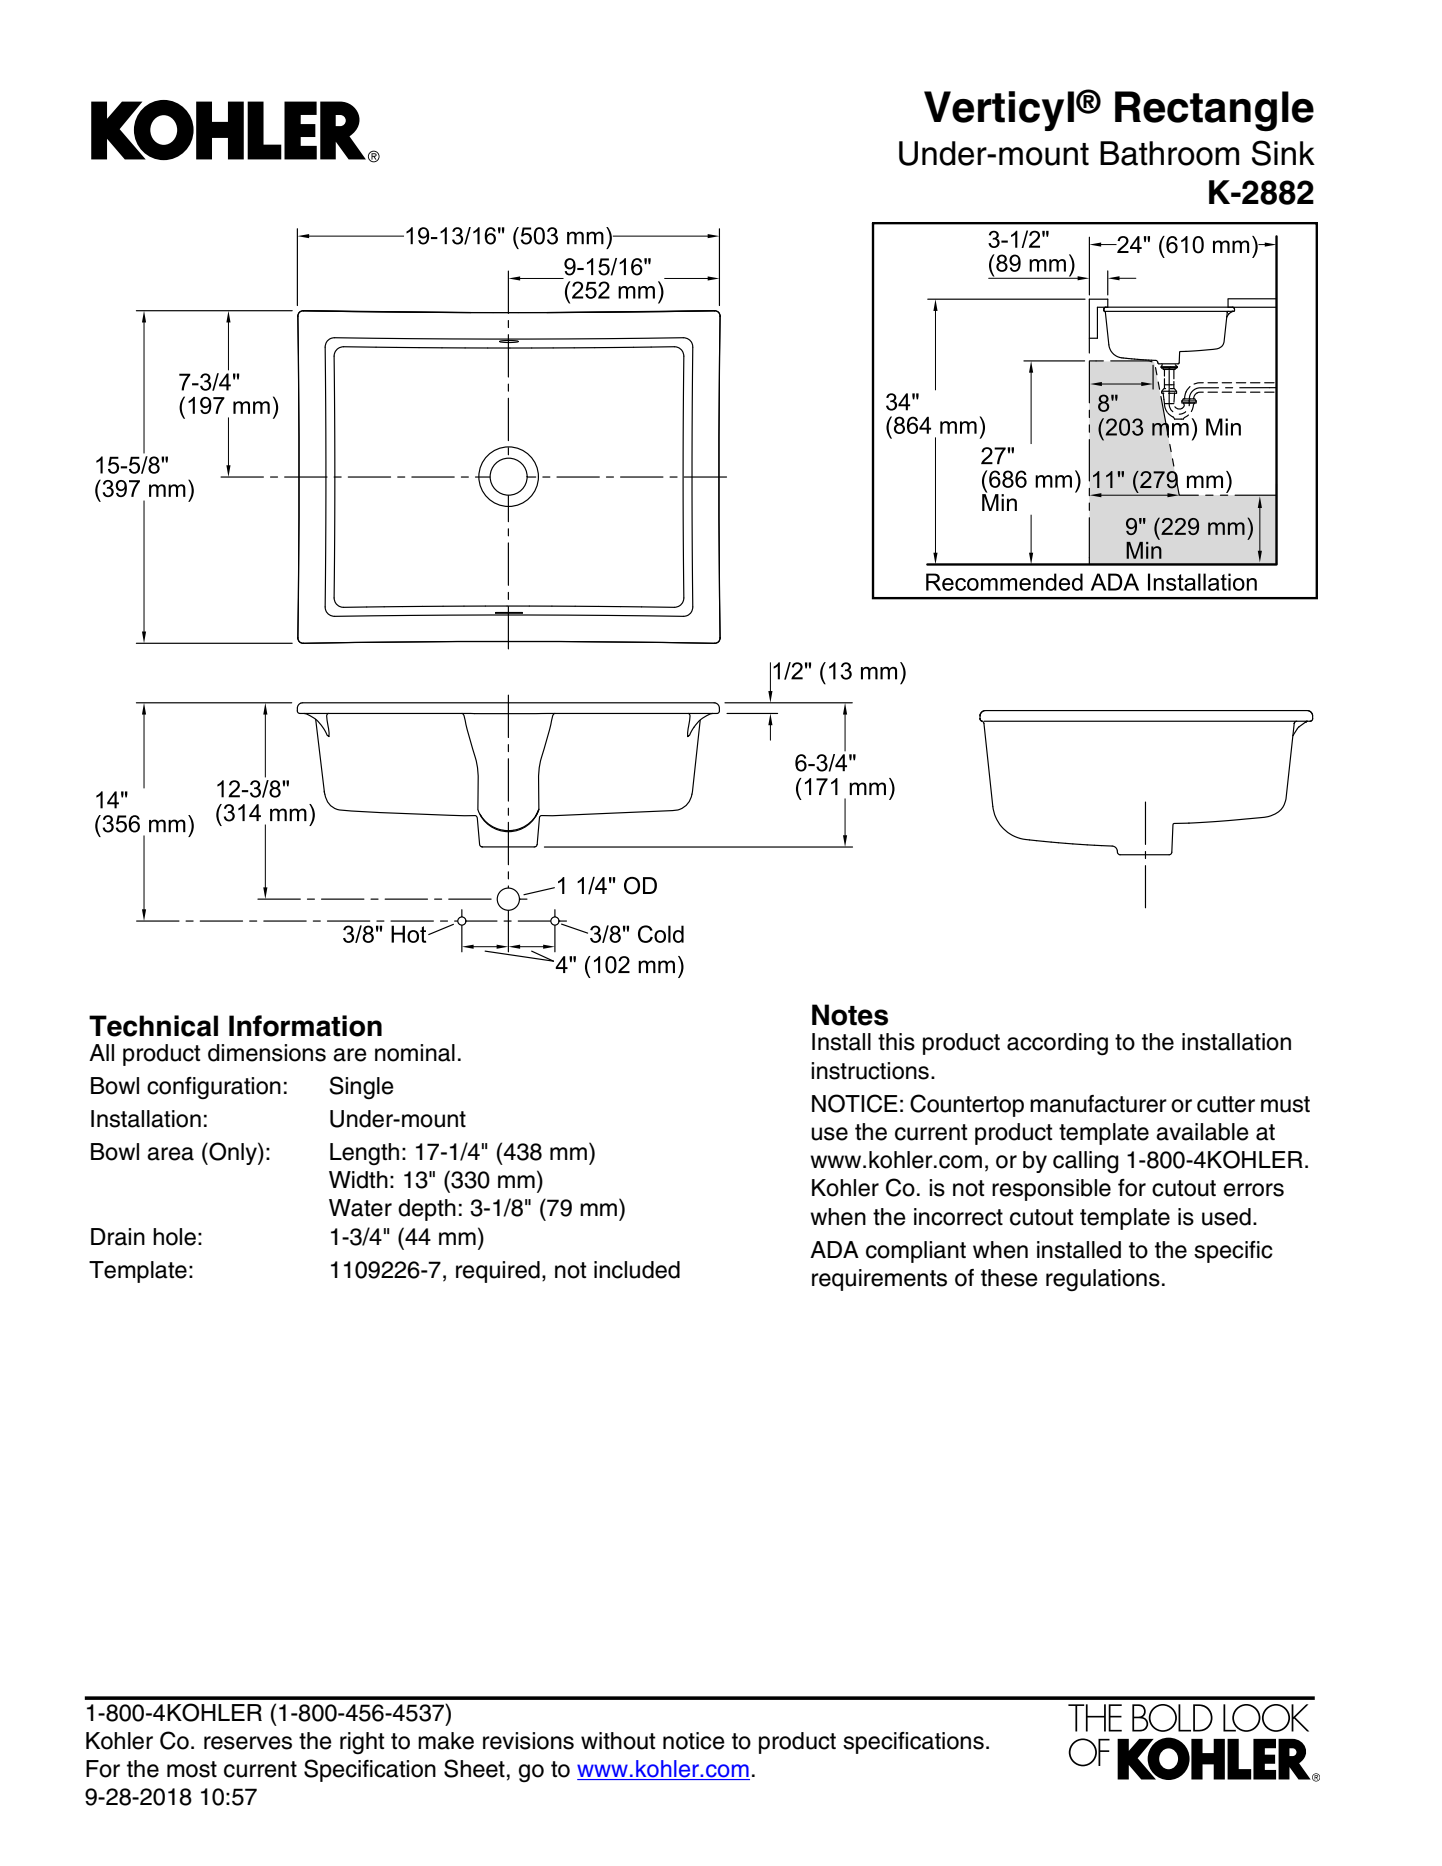  What do you see at coordinates (1098, 1104) in the image?
I see `manufacturer` at bounding box center [1098, 1104].
